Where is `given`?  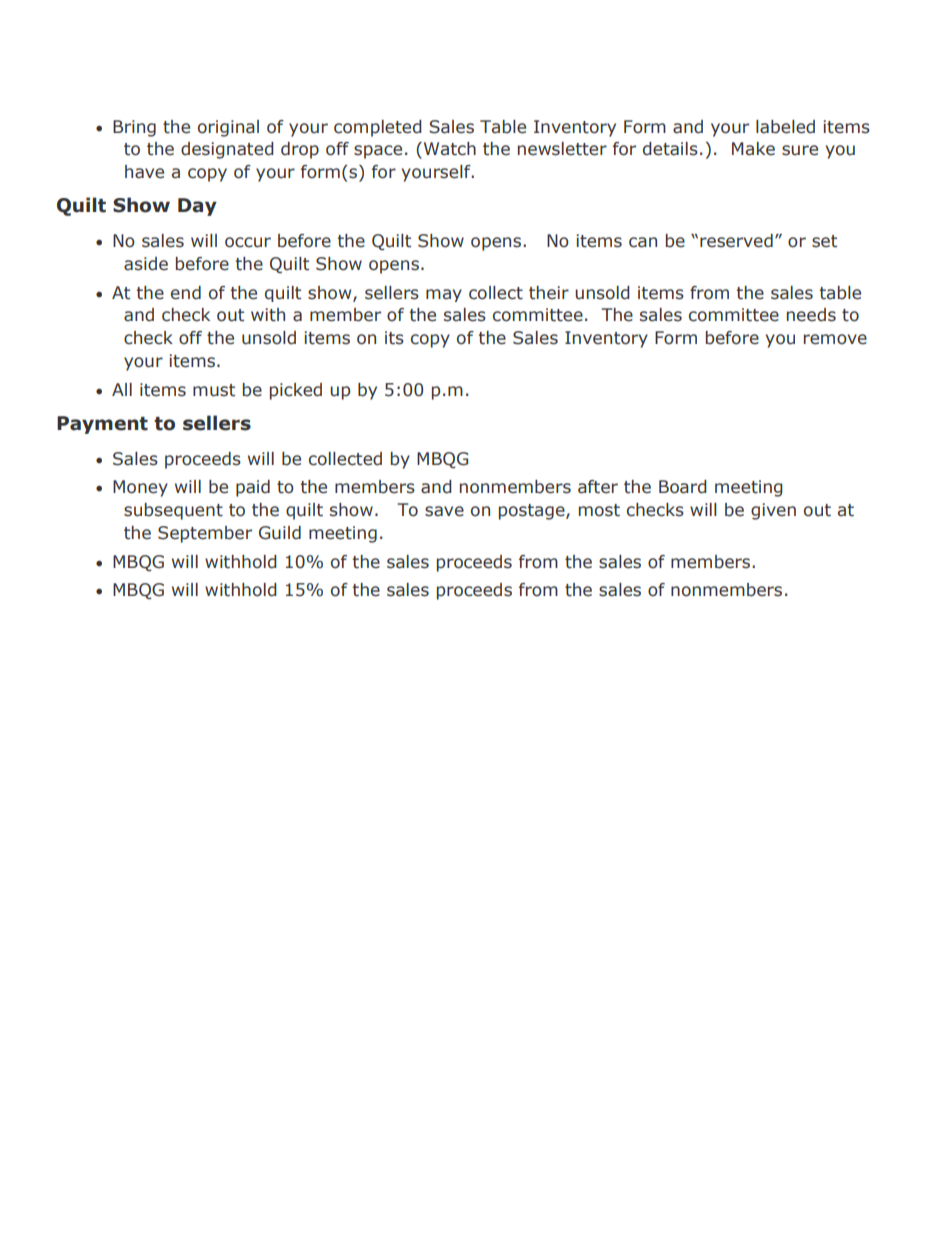
given is located at coordinates (773, 511).
